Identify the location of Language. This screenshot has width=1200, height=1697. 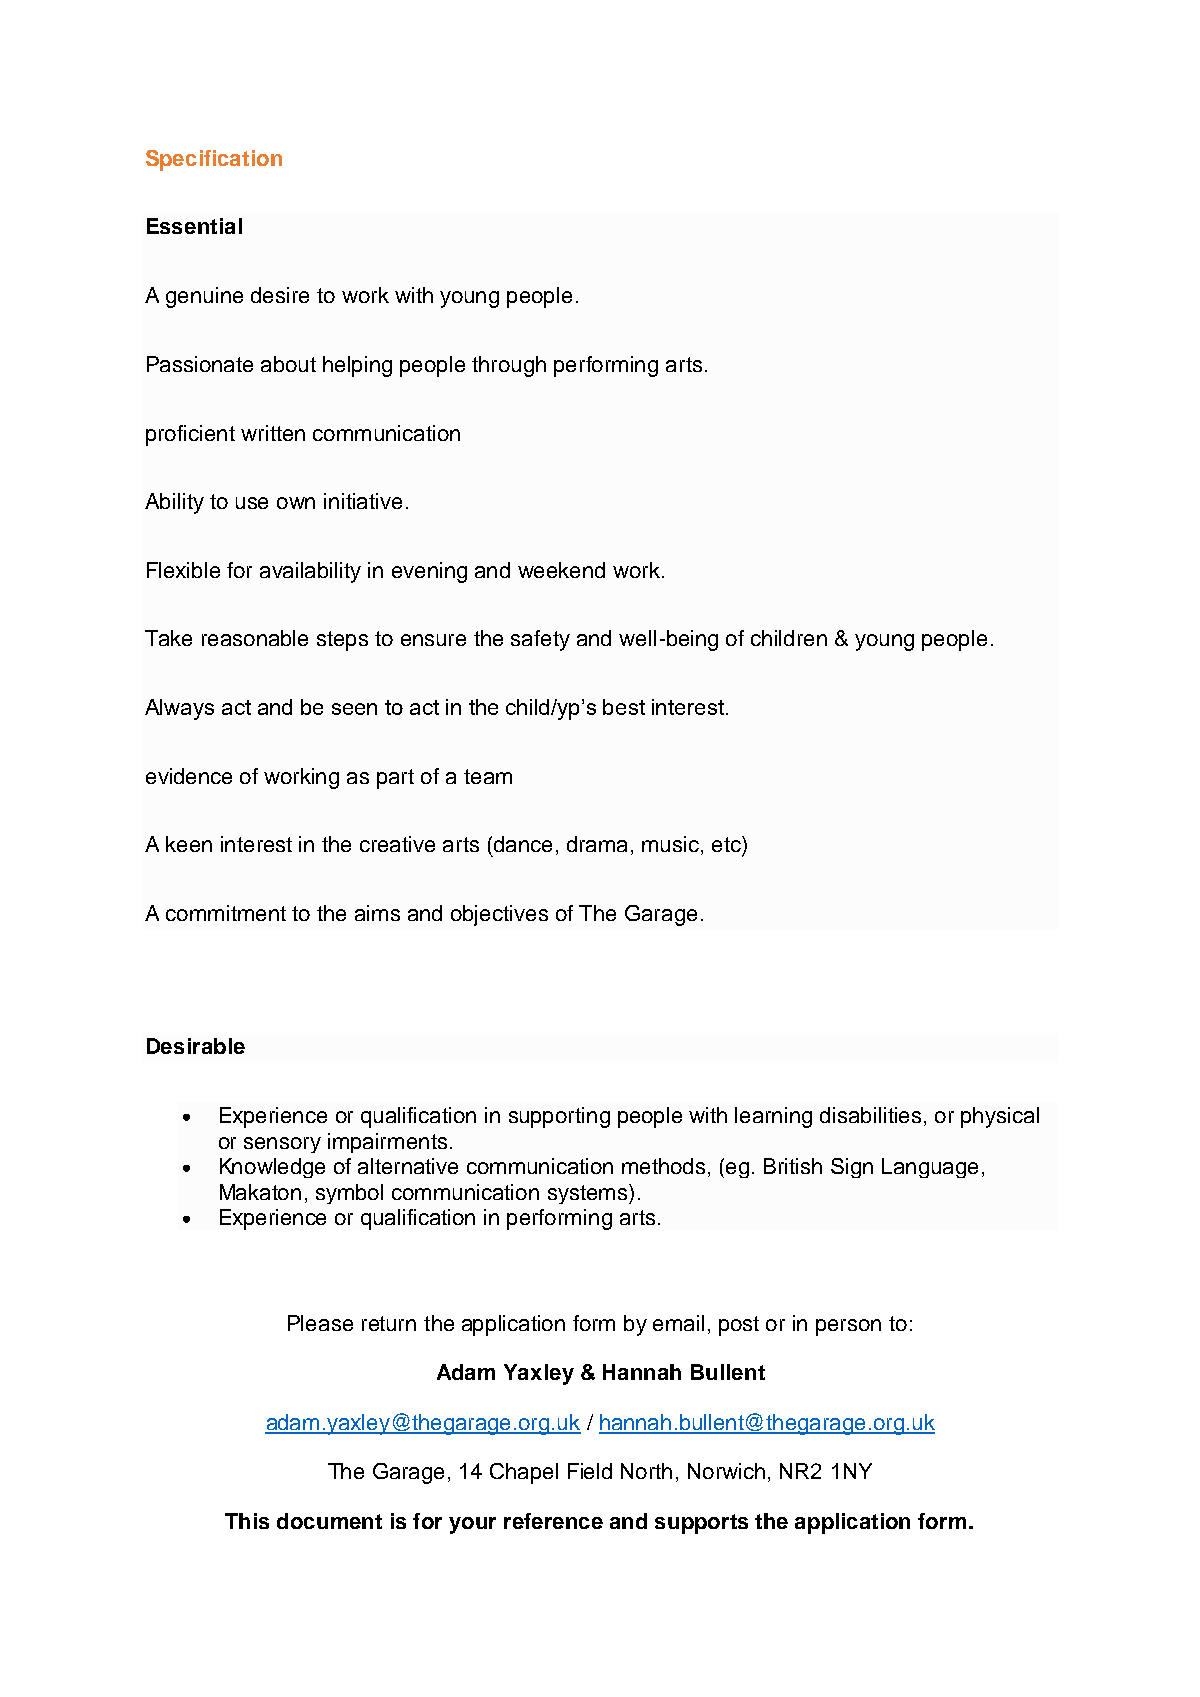
(930, 1168).
